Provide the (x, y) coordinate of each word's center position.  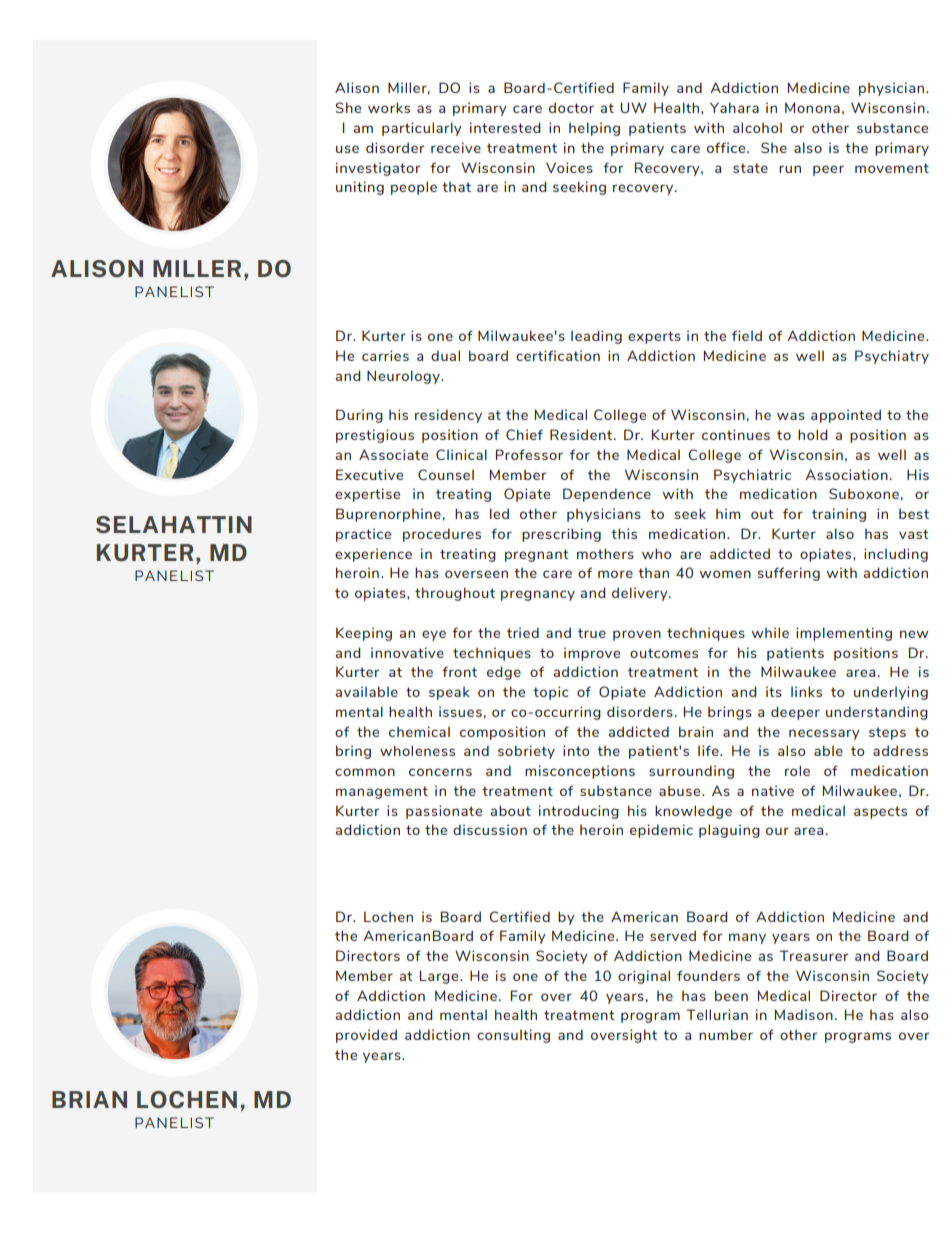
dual (445, 355)
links (806, 691)
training (839, 515)
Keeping (364, 634)
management (382, 792)
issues (460, 711)
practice (363, 535)
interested (505, 127)
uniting (360, 188)
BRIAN (89, 1099)
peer (828, 170)
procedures (442, 535)
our (777, 831)
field (747, 335)
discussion (490, 829)
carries (385, 355)
